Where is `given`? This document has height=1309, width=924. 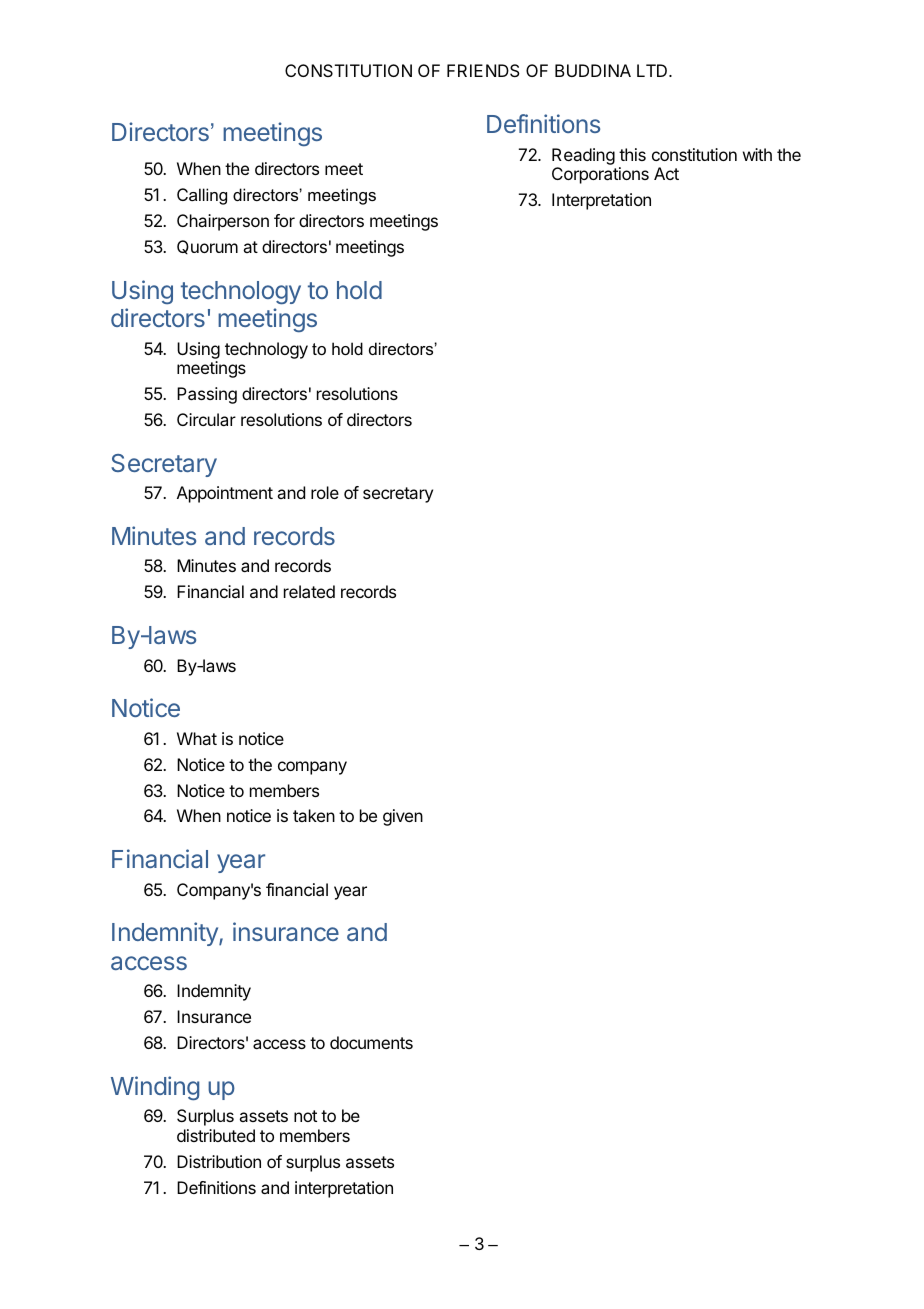
given is located at coordinates (403, 817).
